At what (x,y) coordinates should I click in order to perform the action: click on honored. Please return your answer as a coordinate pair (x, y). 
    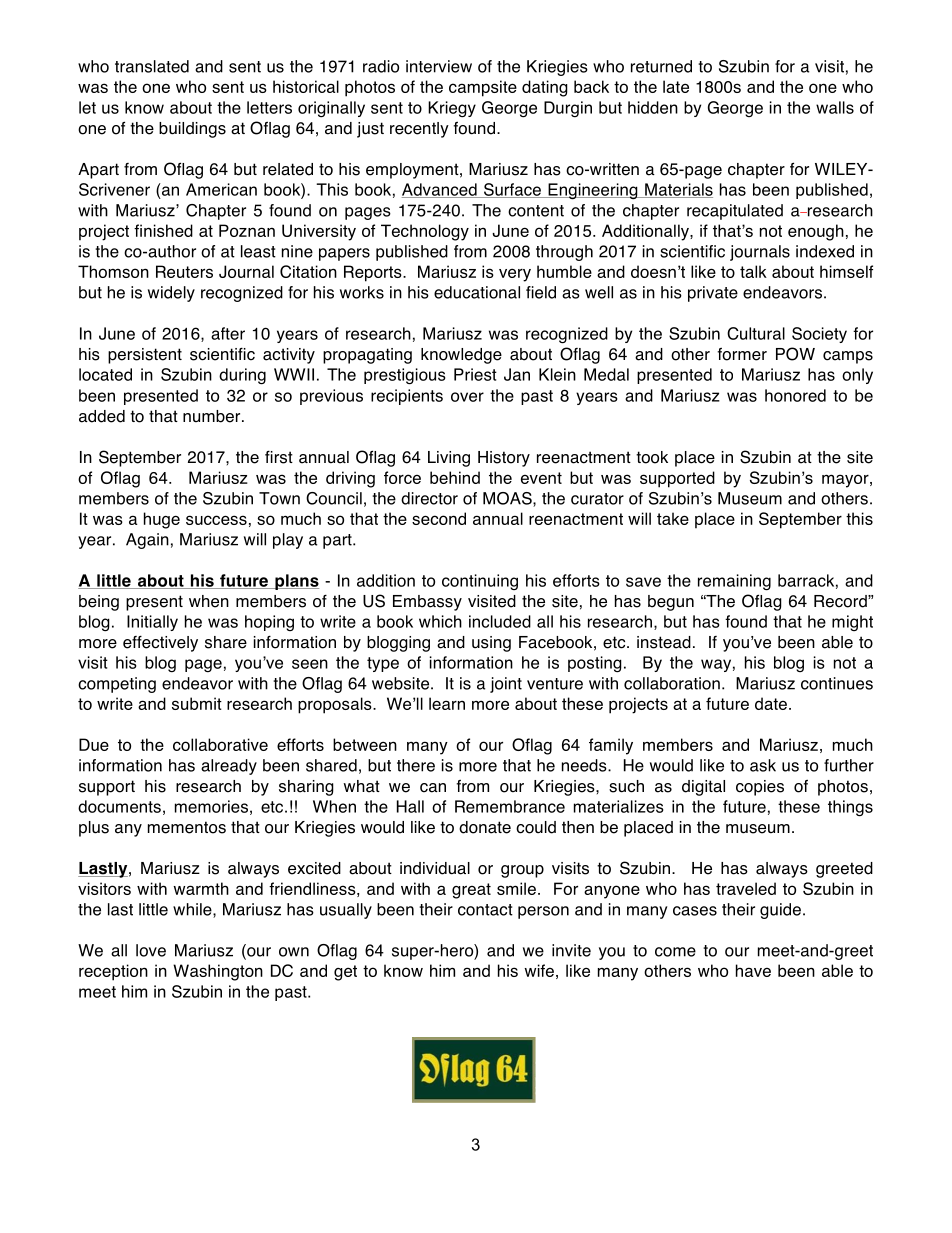
    Looking at the image, I should click on (795, 395).
